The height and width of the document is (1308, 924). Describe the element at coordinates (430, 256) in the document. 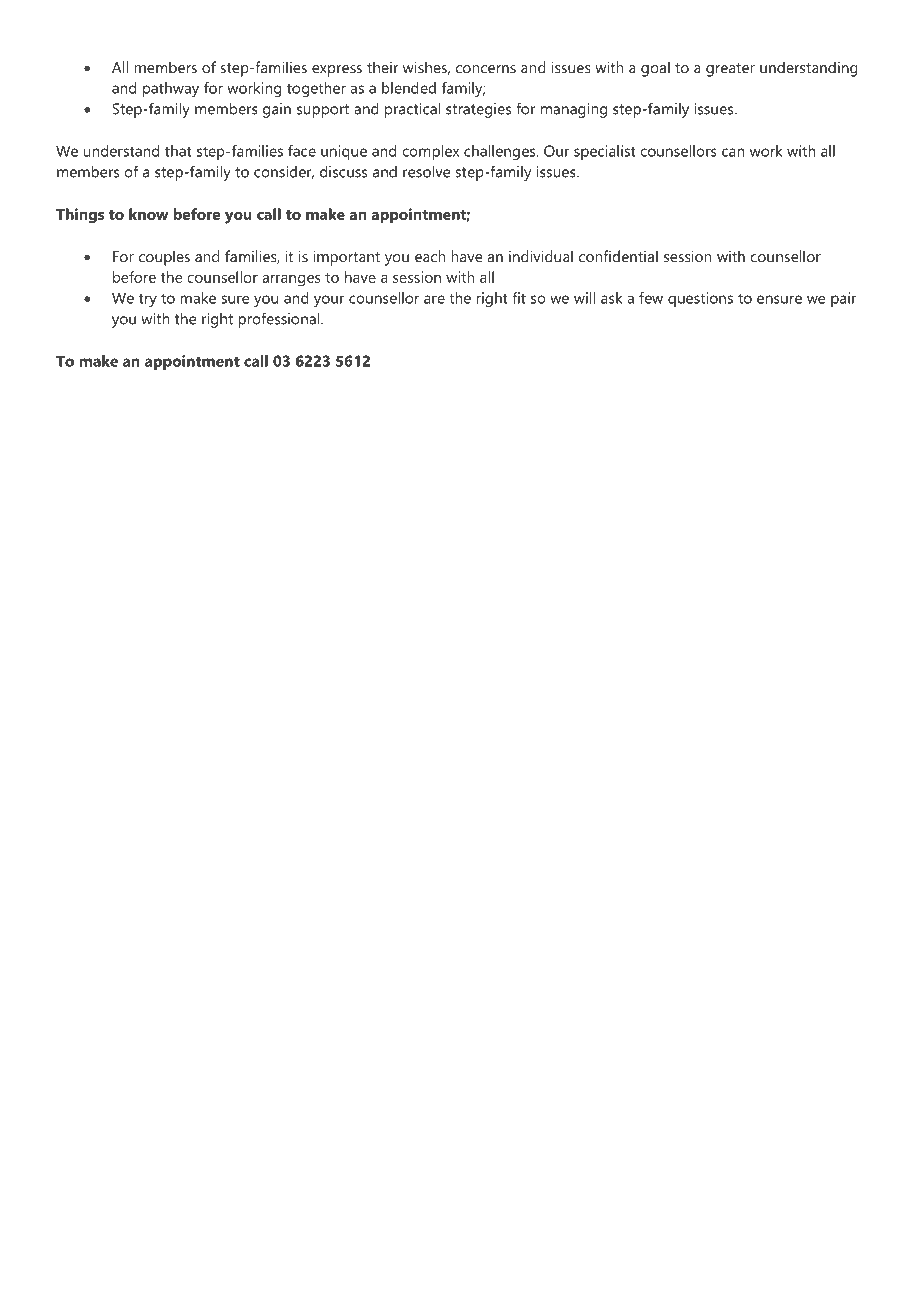

I see `each` at that location.
